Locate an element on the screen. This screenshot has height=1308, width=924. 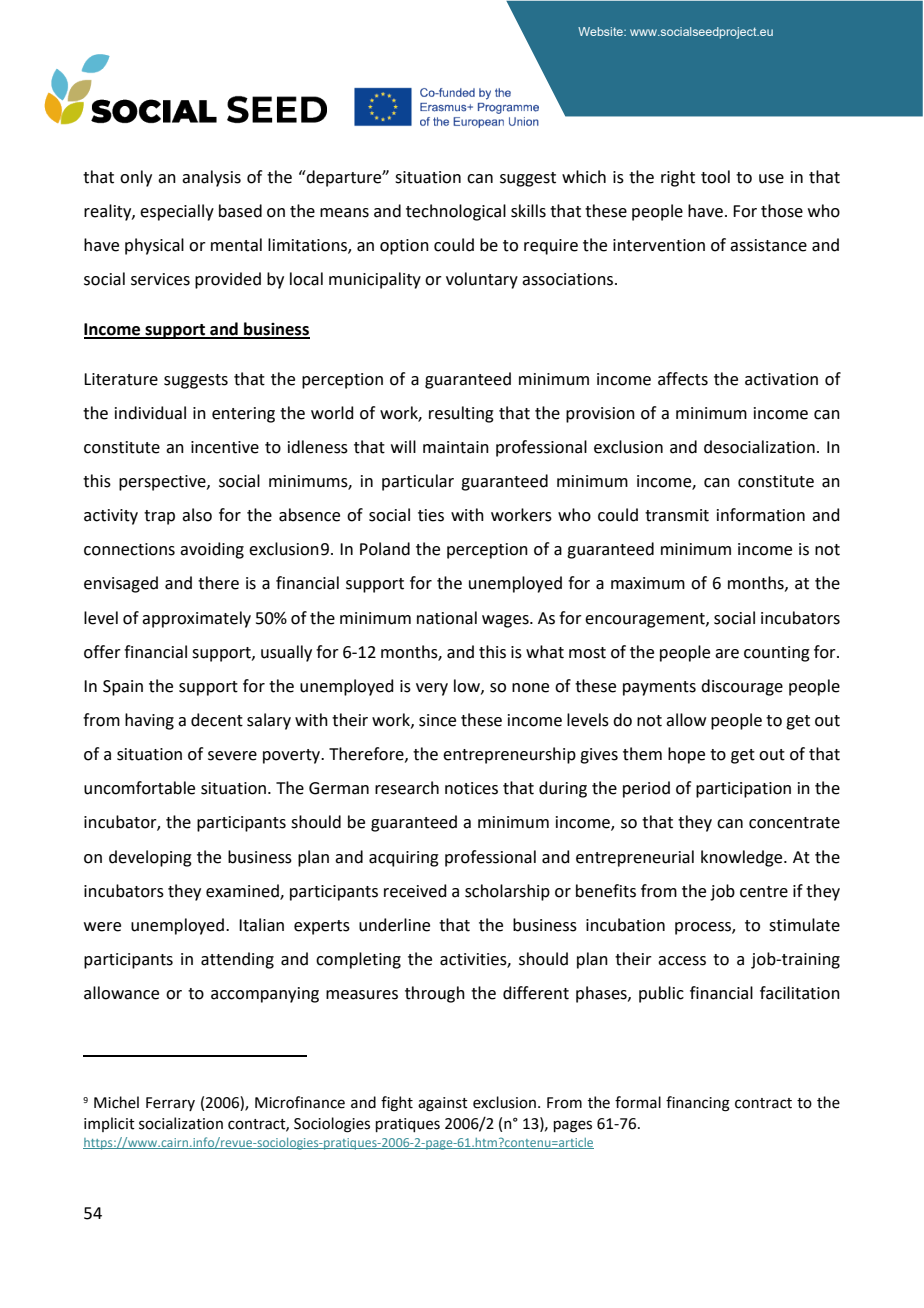
avoiding is located at coordinates (212, 550).
